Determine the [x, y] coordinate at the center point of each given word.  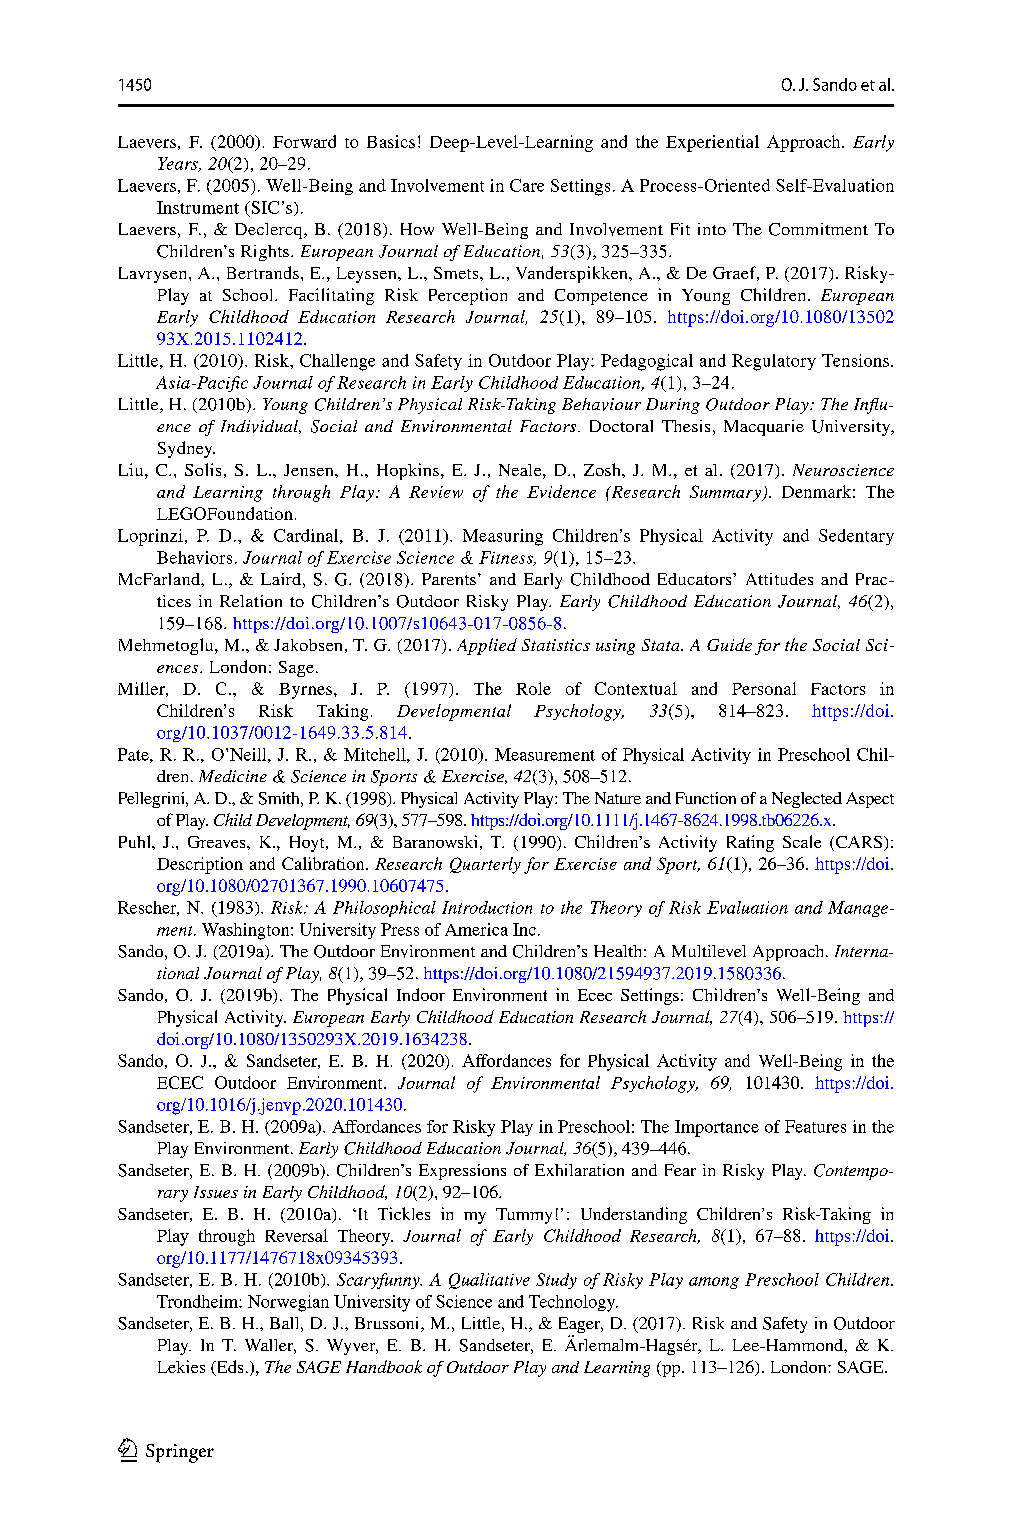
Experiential [712, 143]
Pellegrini [153, 800]
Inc [524, 929]
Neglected [807, 800]
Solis [203, 469]
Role [533, 688]
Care [527, 185]
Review [436, 492]
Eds [228, 1368]
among [714, 1283]
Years [179, 164]
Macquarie [764, 428]
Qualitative [489, 1281]
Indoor [421, 994]
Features [815, 1126]
